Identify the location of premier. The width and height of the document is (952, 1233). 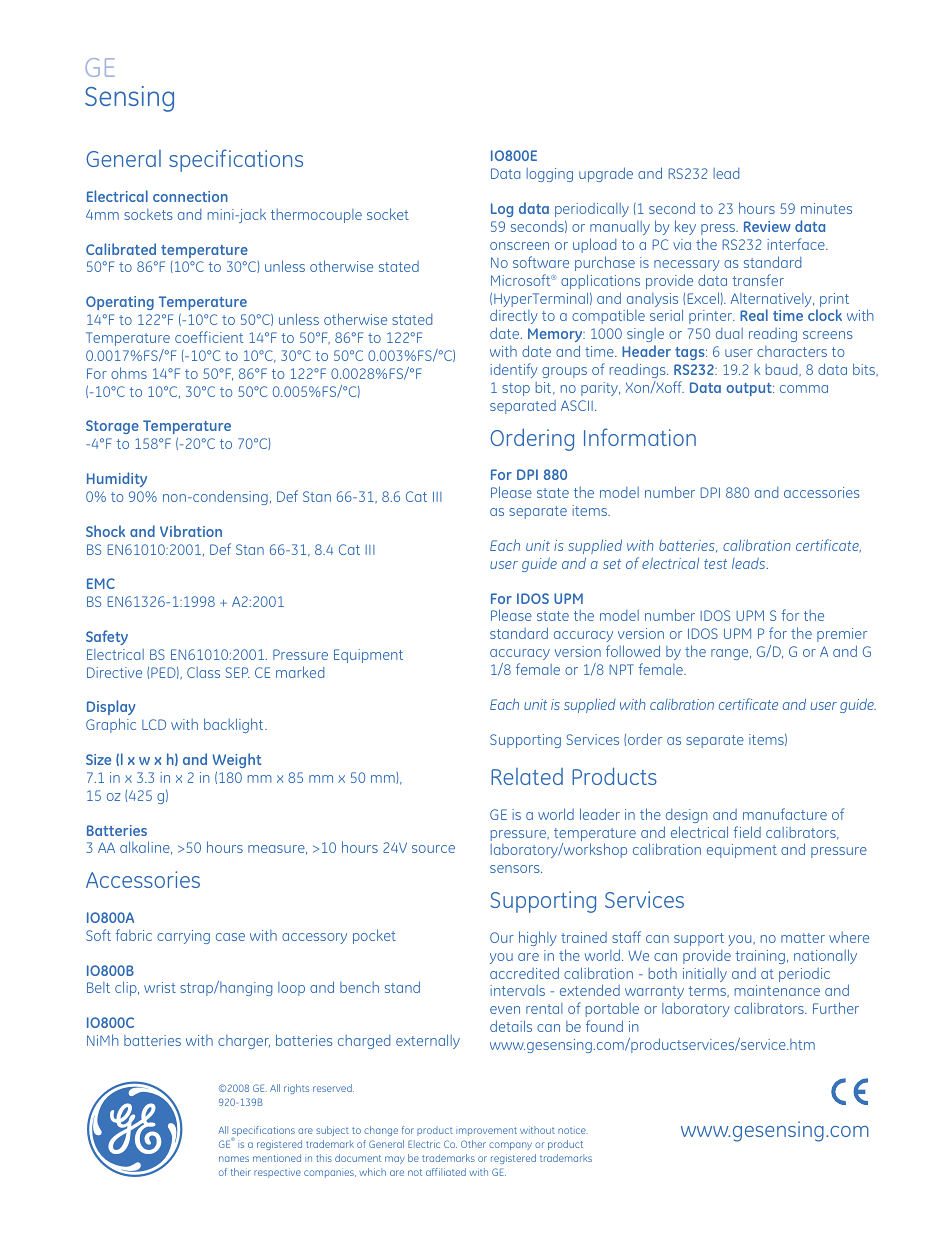
(842, 637).
